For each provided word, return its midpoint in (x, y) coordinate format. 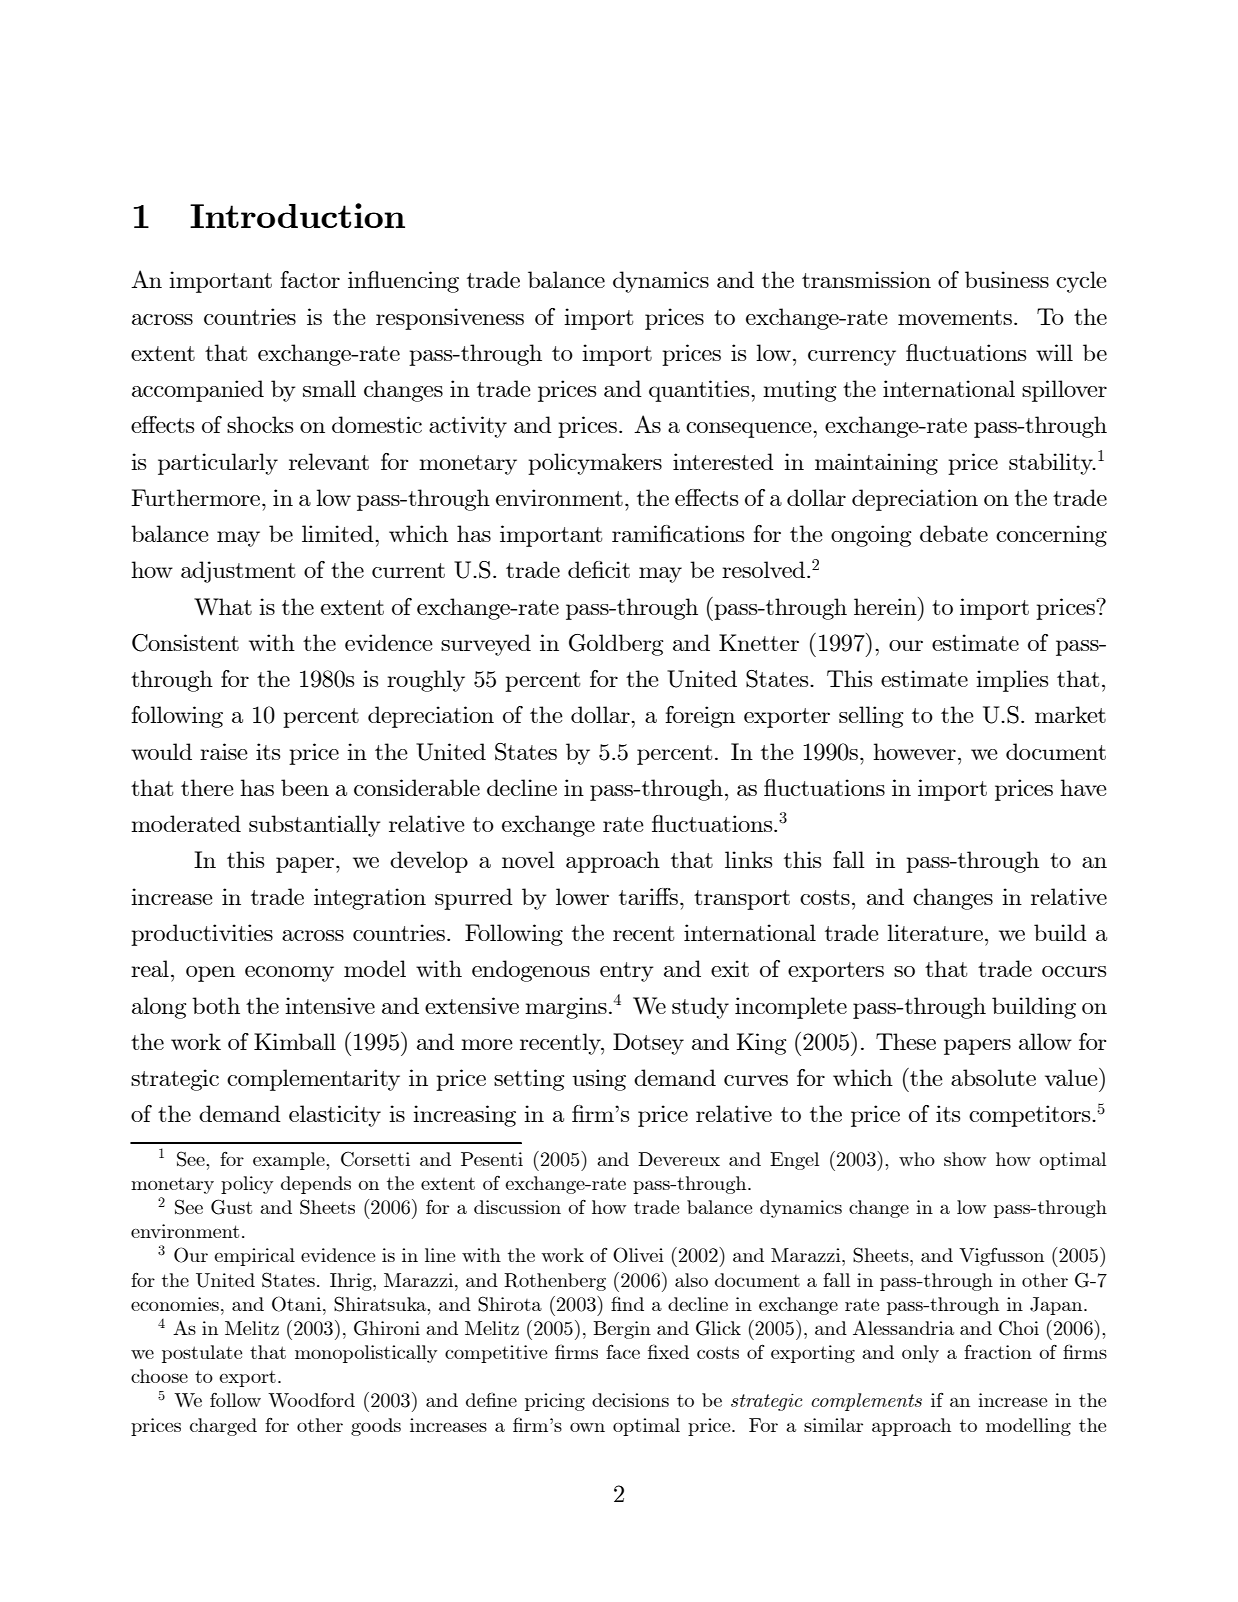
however (914, 751)
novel (528, 859)
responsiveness (450, 319)
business (1007, 279)
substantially (315, 826)
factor (310, 279)
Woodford (311, 1399)
